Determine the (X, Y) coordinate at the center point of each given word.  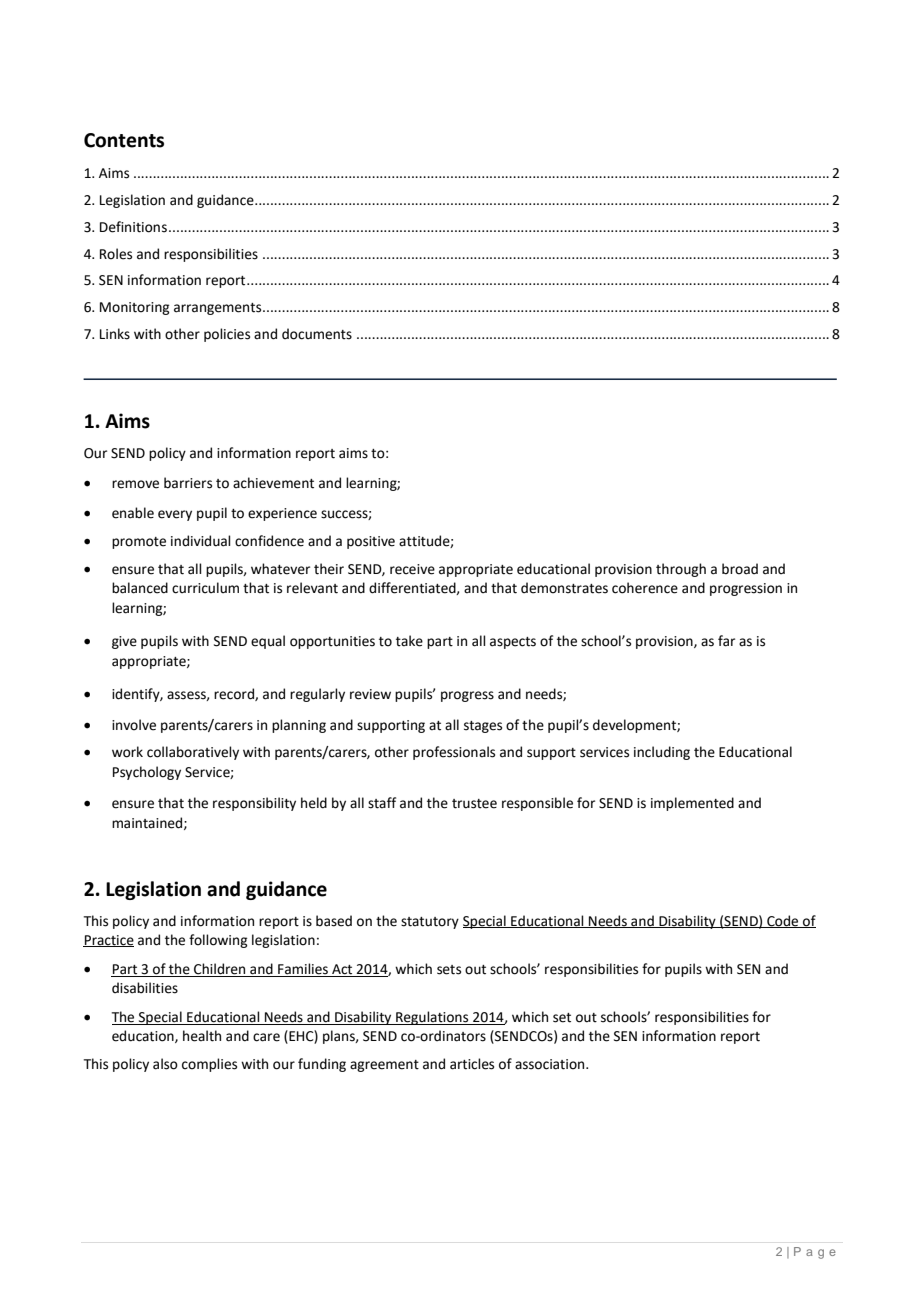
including (662, 753)
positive (371, 542)
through (681, 570)
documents (317, 334)
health (202, 1036)
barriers (188, 483)
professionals (454, 753)
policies (227, 335)
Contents (124, 140)
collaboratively (193, 753)
